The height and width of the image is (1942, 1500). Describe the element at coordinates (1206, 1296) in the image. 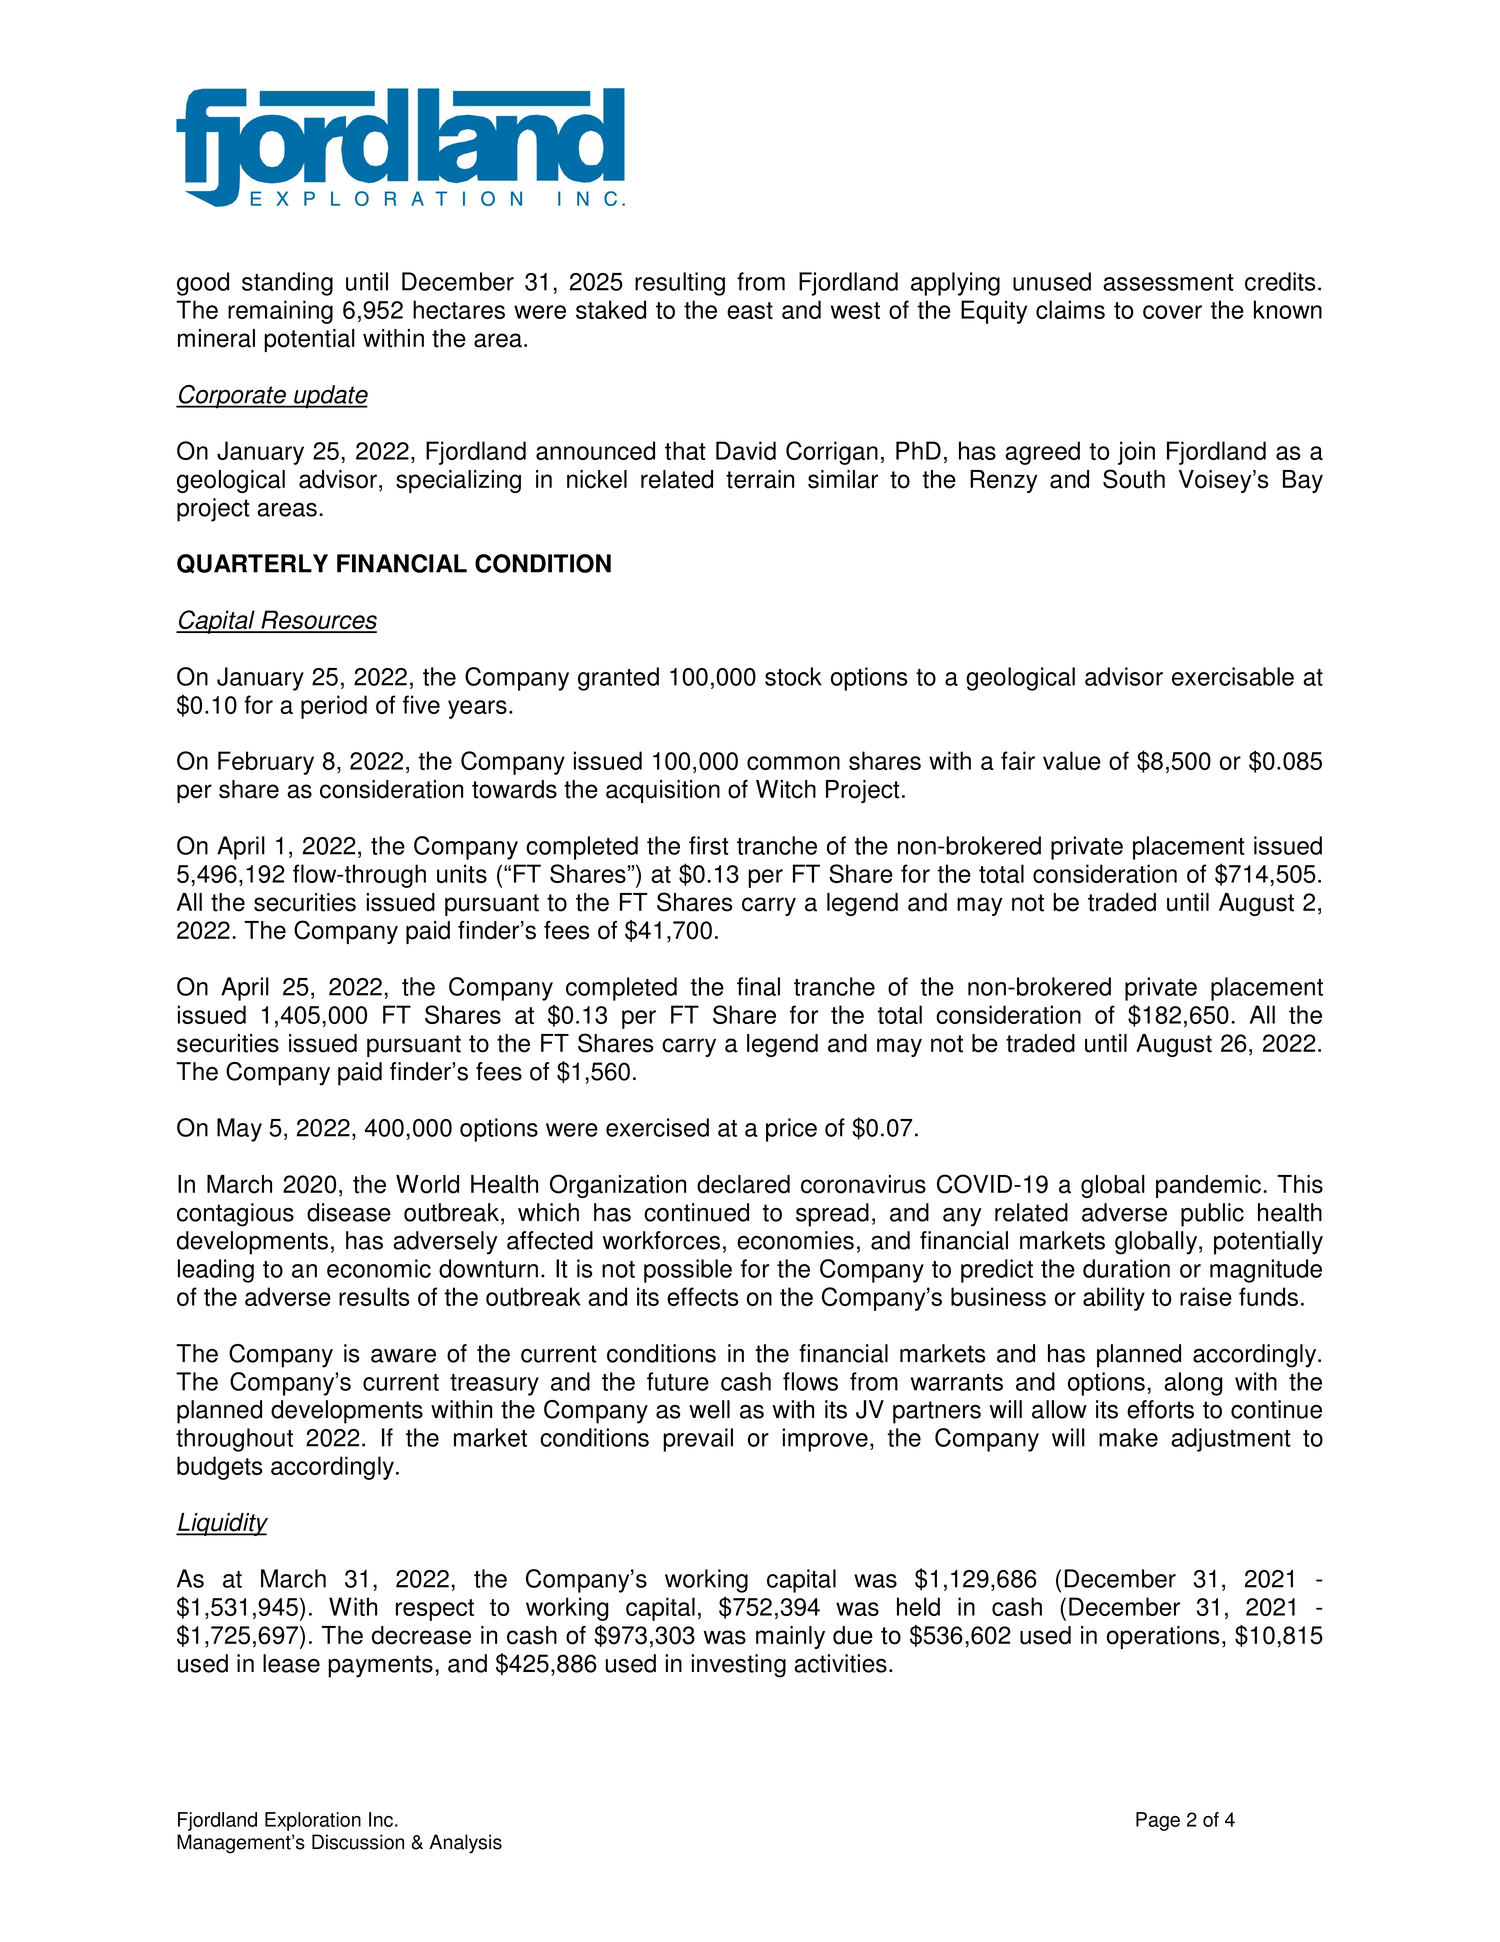

I see `raise` at that location.
